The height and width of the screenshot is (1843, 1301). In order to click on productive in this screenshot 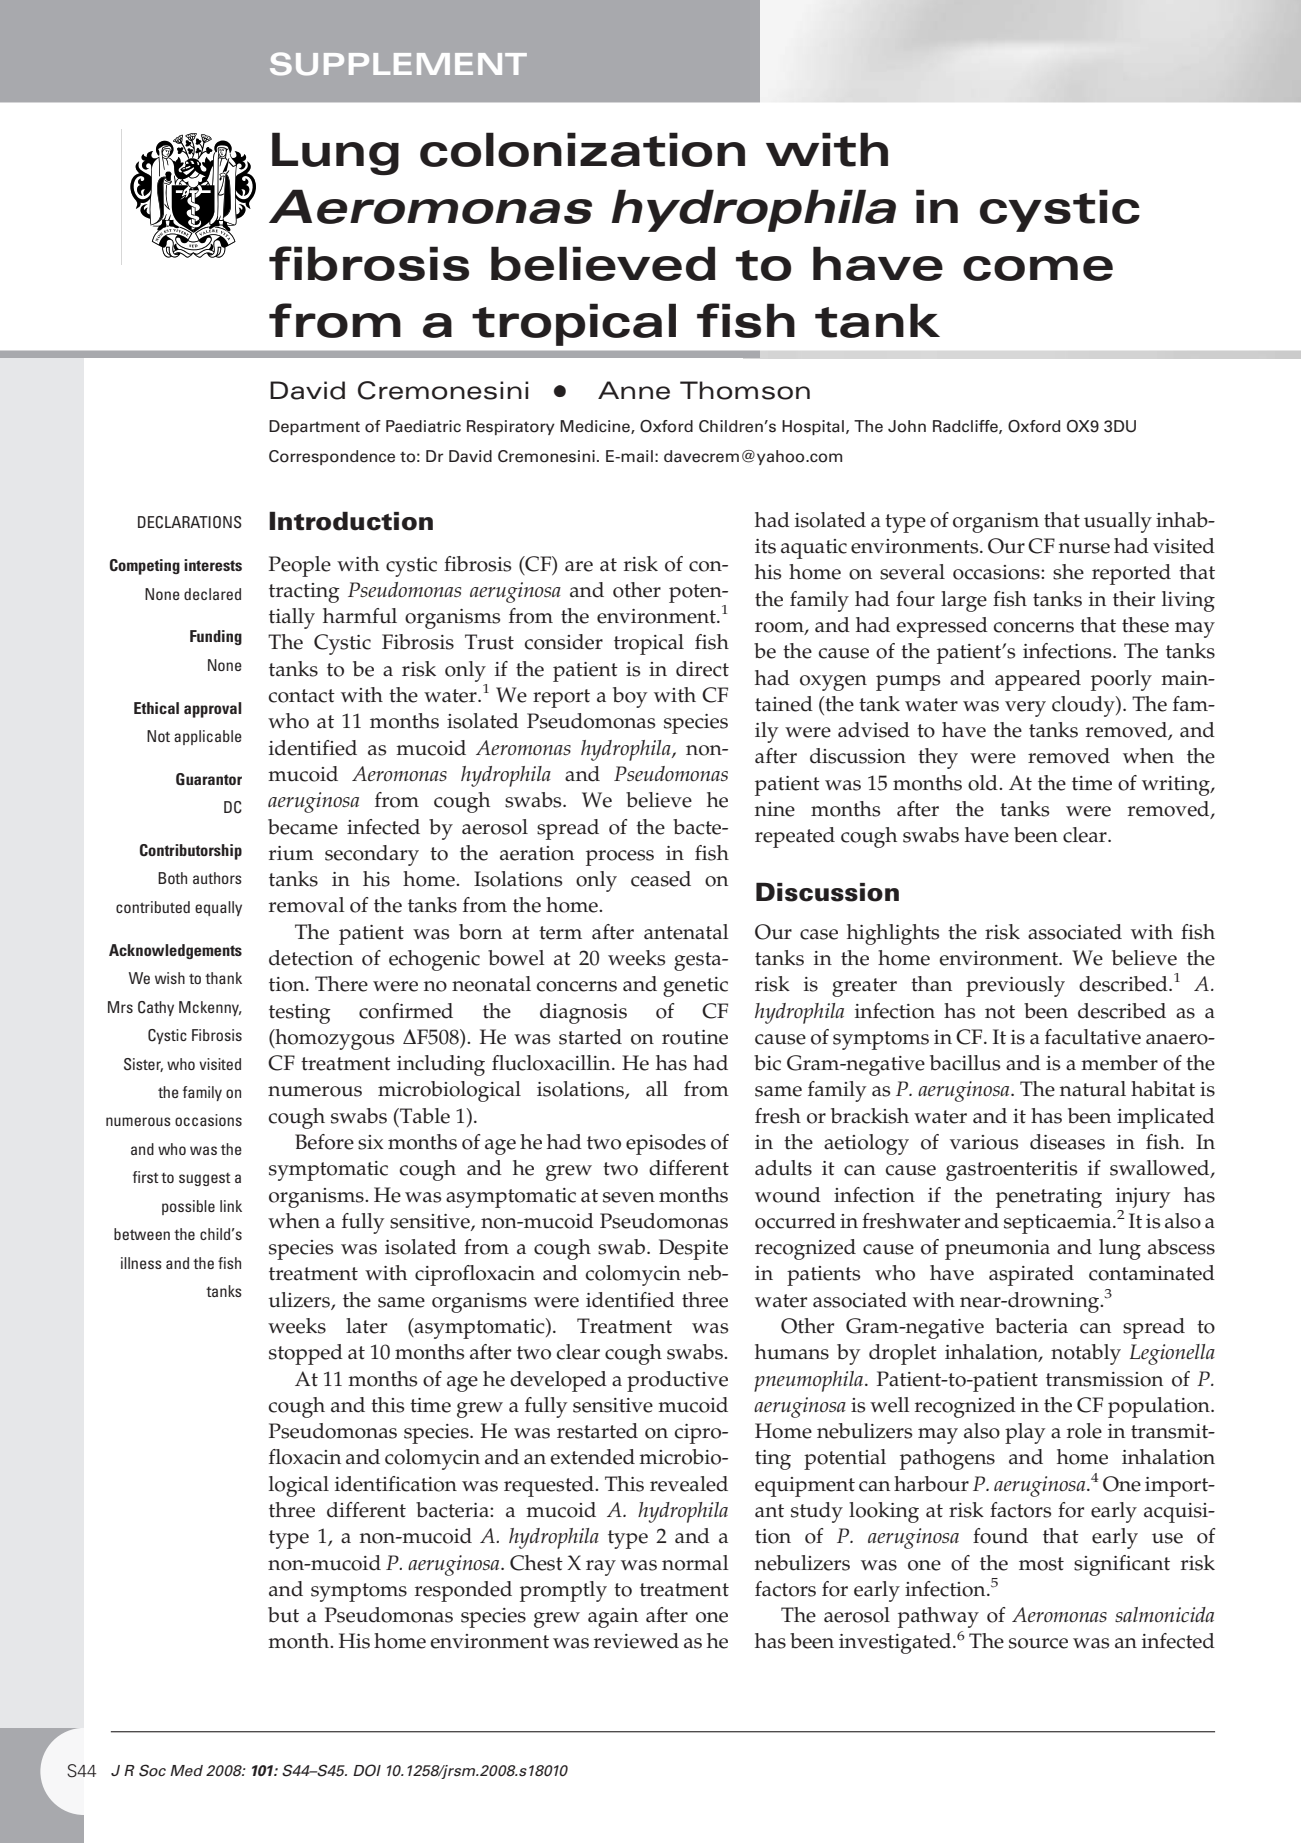, I will do `click(677, 1381)`.
